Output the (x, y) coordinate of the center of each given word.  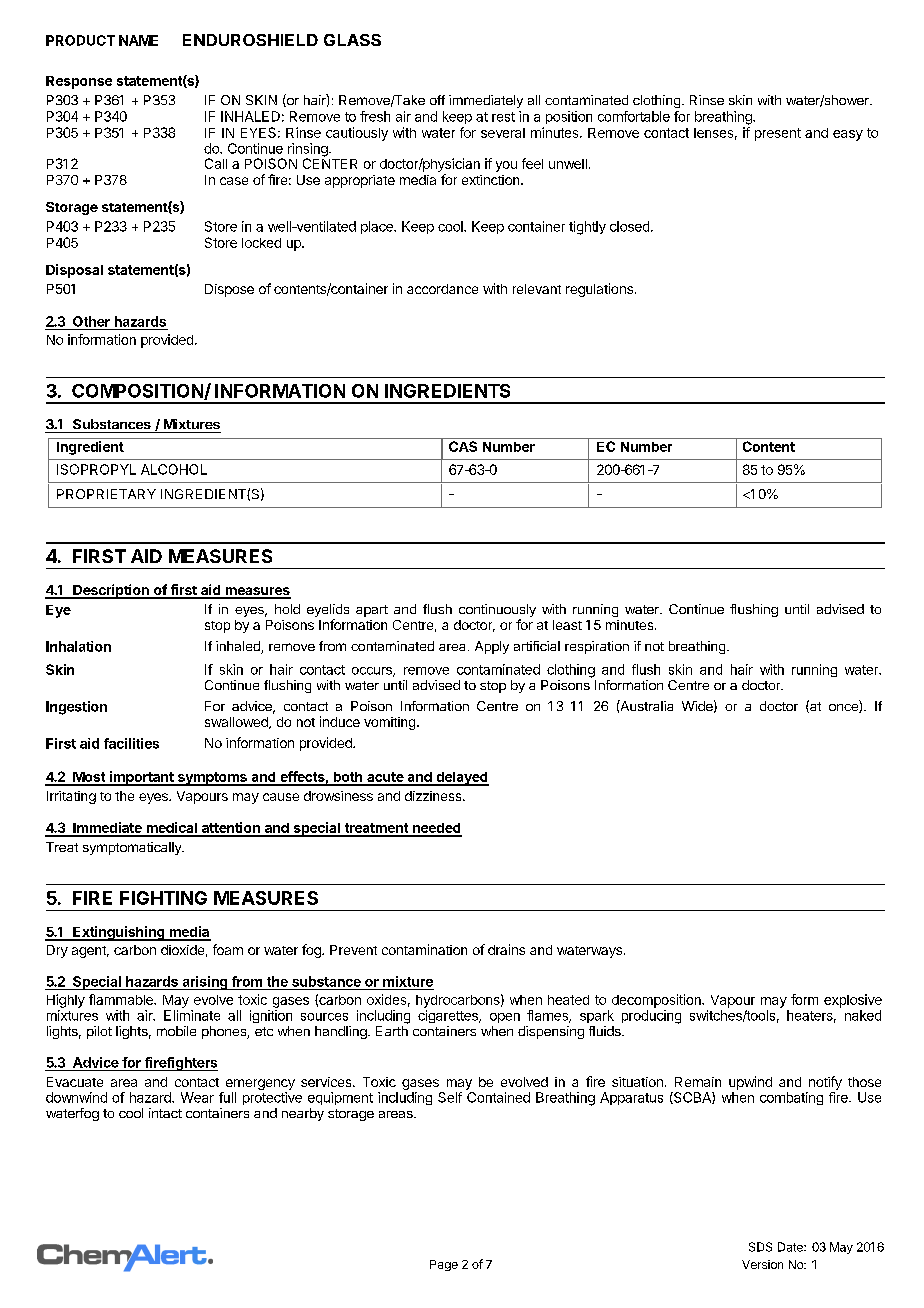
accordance (442, 289)
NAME (138, 40)
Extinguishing (119, 933)
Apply (492, 647)
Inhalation (78, 646)
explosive (853, 1001)
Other (91, 321)
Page (444, 1265)
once (844, 708)
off (437, 100)
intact (165, 1113)
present (778, 134)
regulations (599, 290)
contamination (424, 949)
